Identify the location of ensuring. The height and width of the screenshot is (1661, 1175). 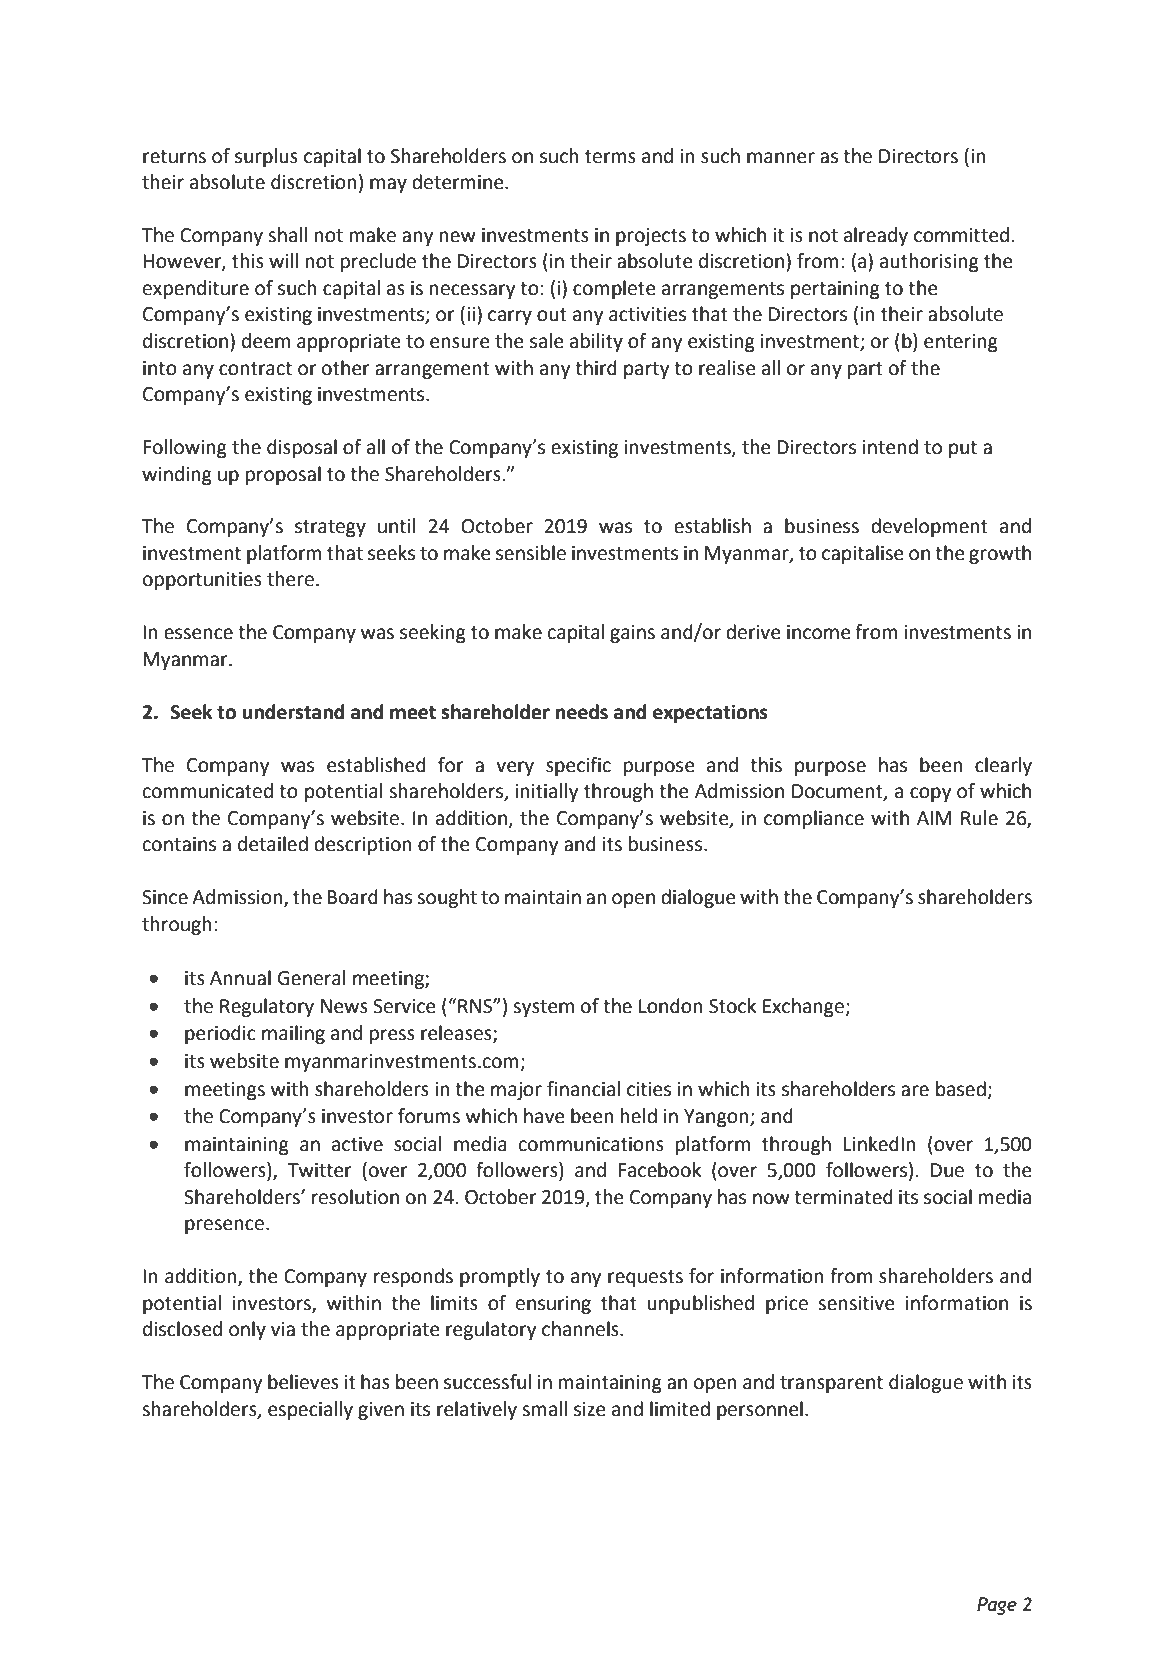
(553, 1305).
